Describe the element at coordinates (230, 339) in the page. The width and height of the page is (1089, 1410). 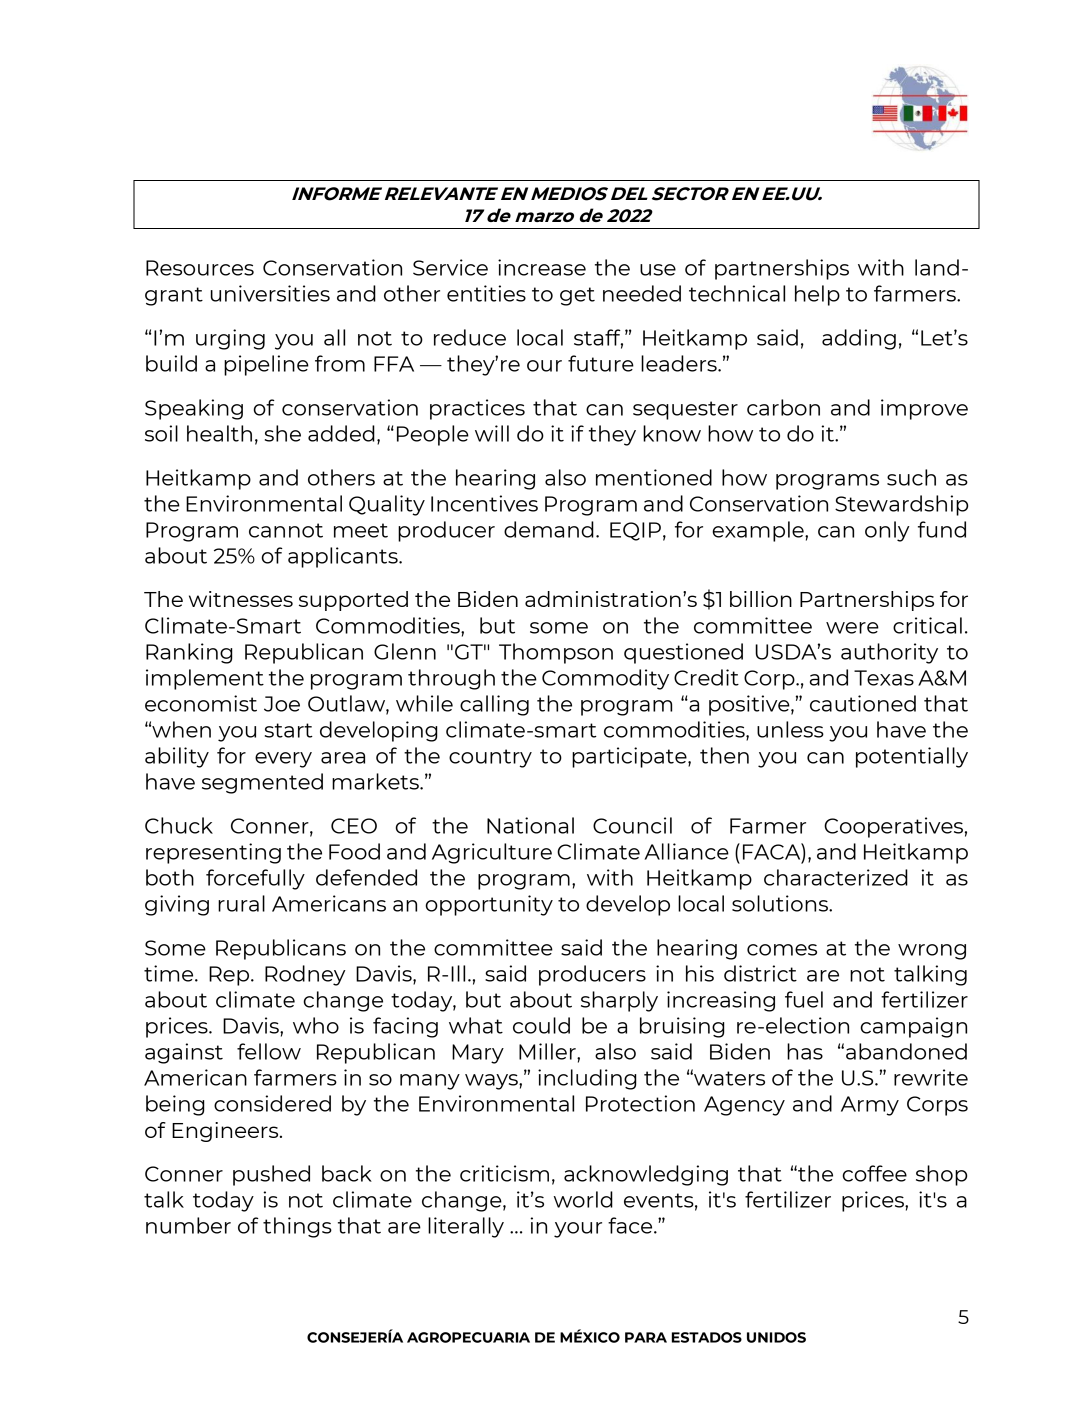
I see `urging` at that location.
